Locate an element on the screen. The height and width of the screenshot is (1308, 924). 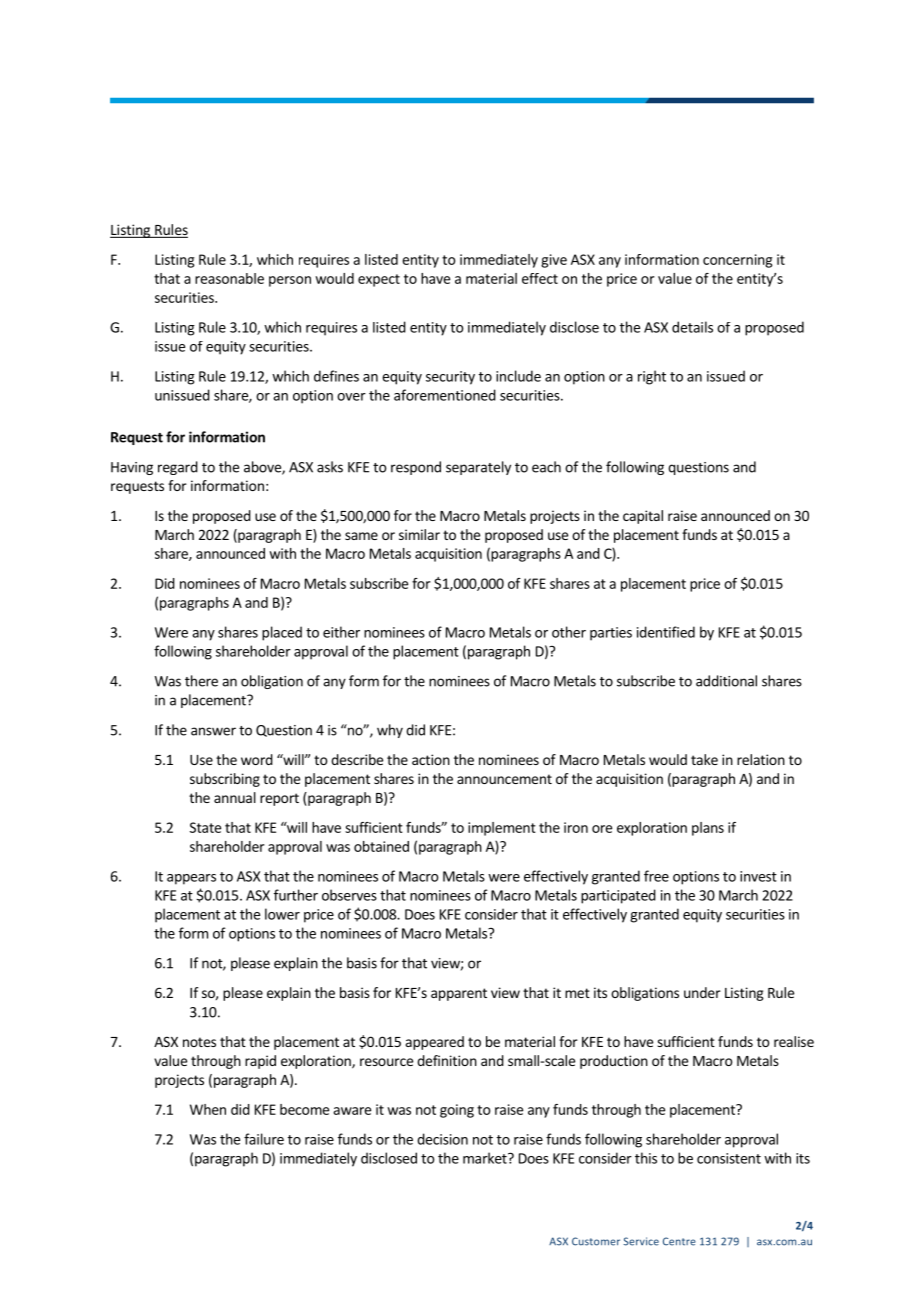
reasonable is located at coordinates (229, 278).
